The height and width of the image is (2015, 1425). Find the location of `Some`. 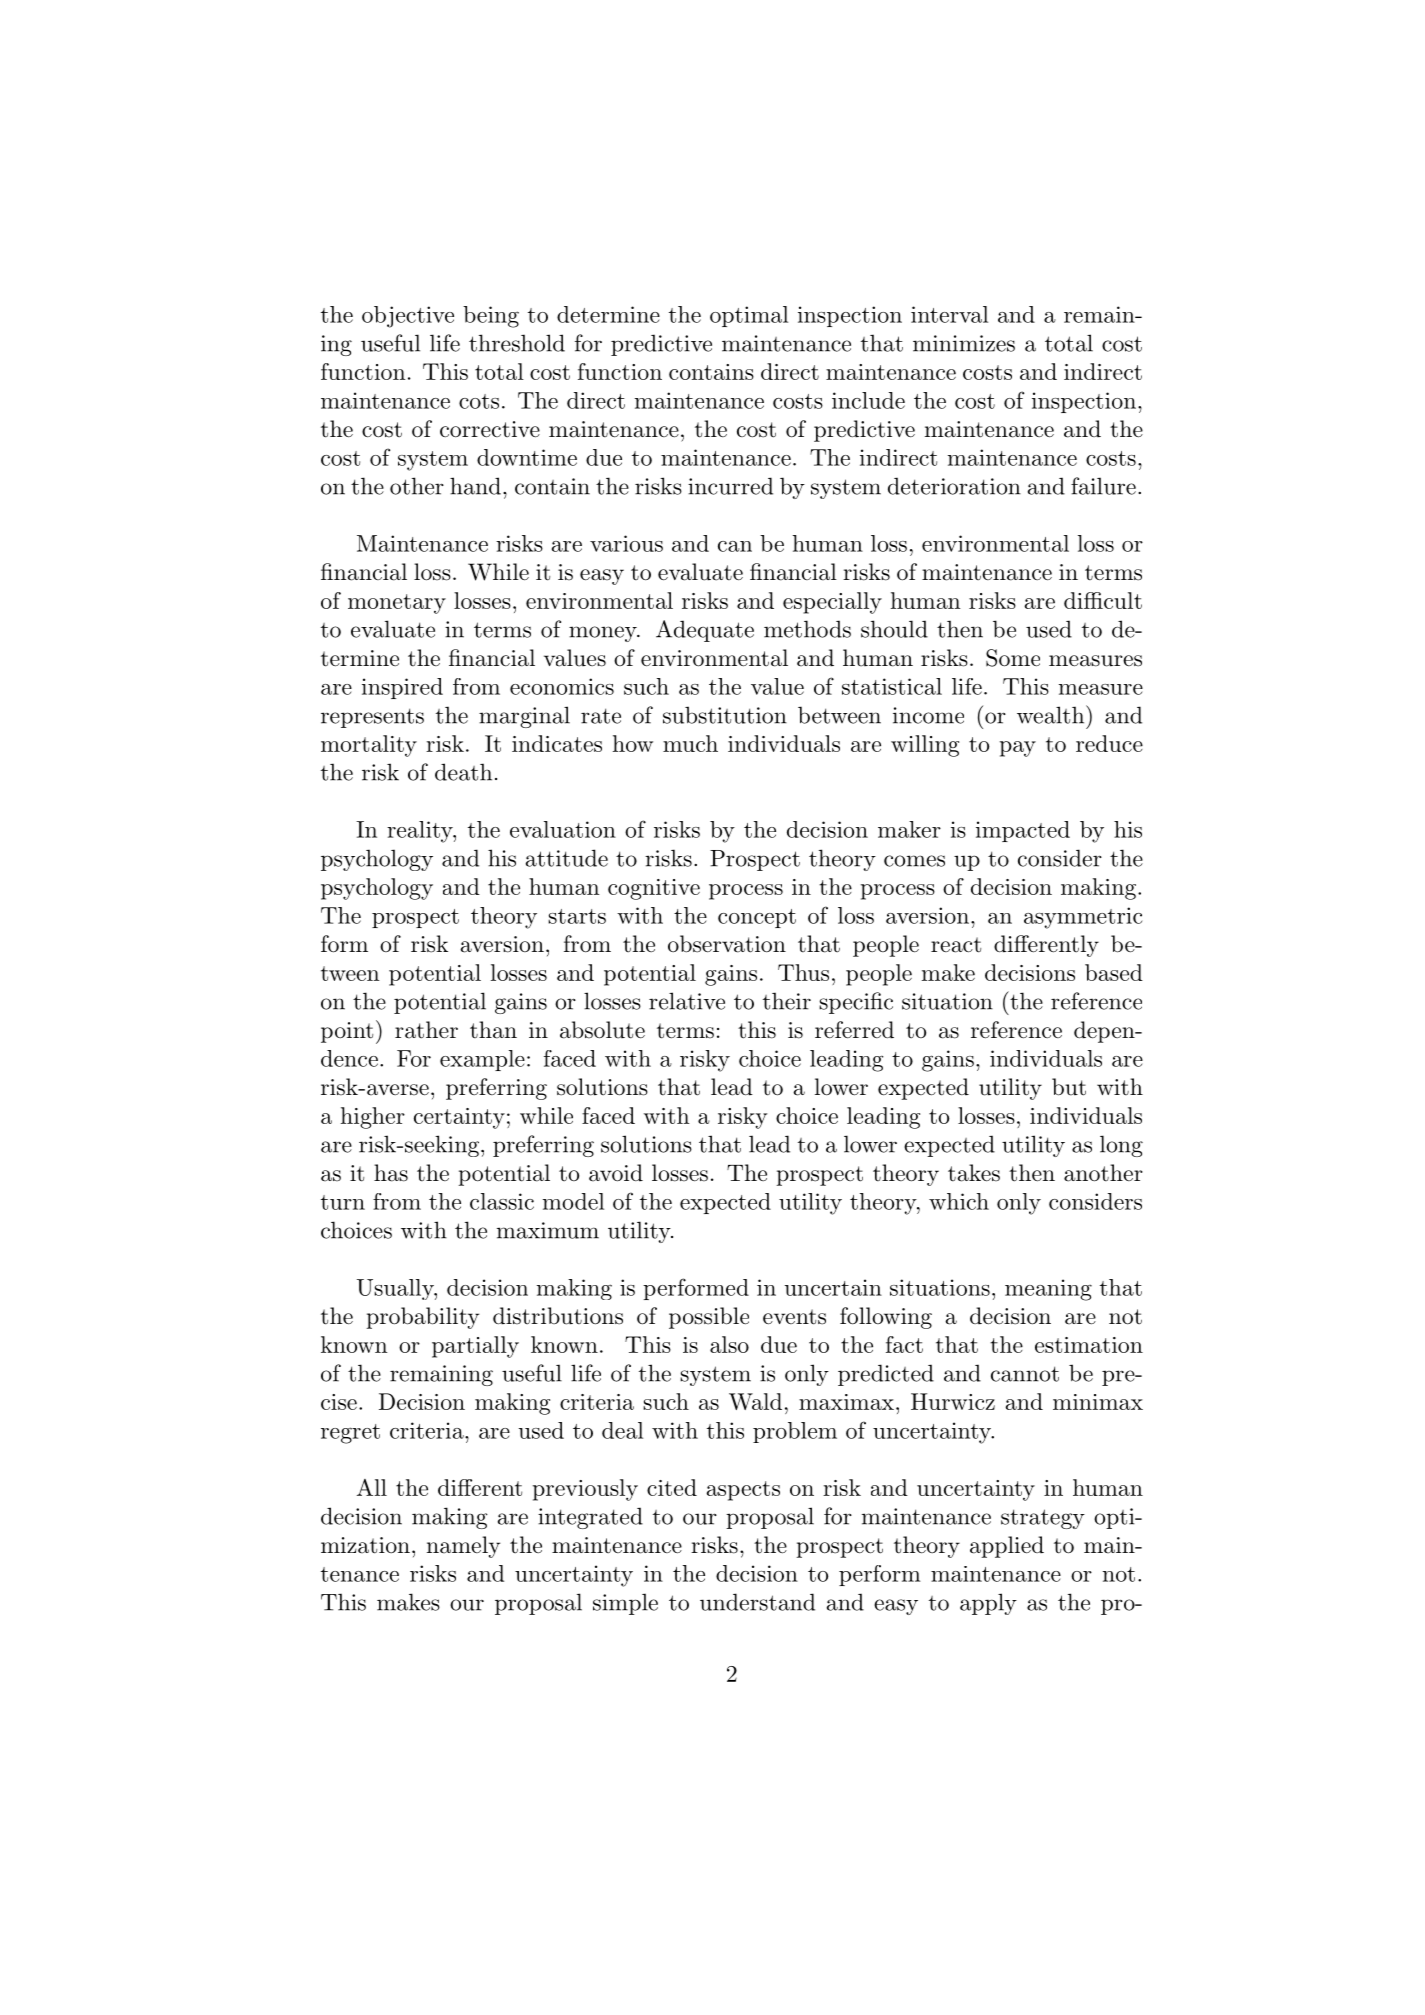

Some is located at coordinates (1013, 658).
